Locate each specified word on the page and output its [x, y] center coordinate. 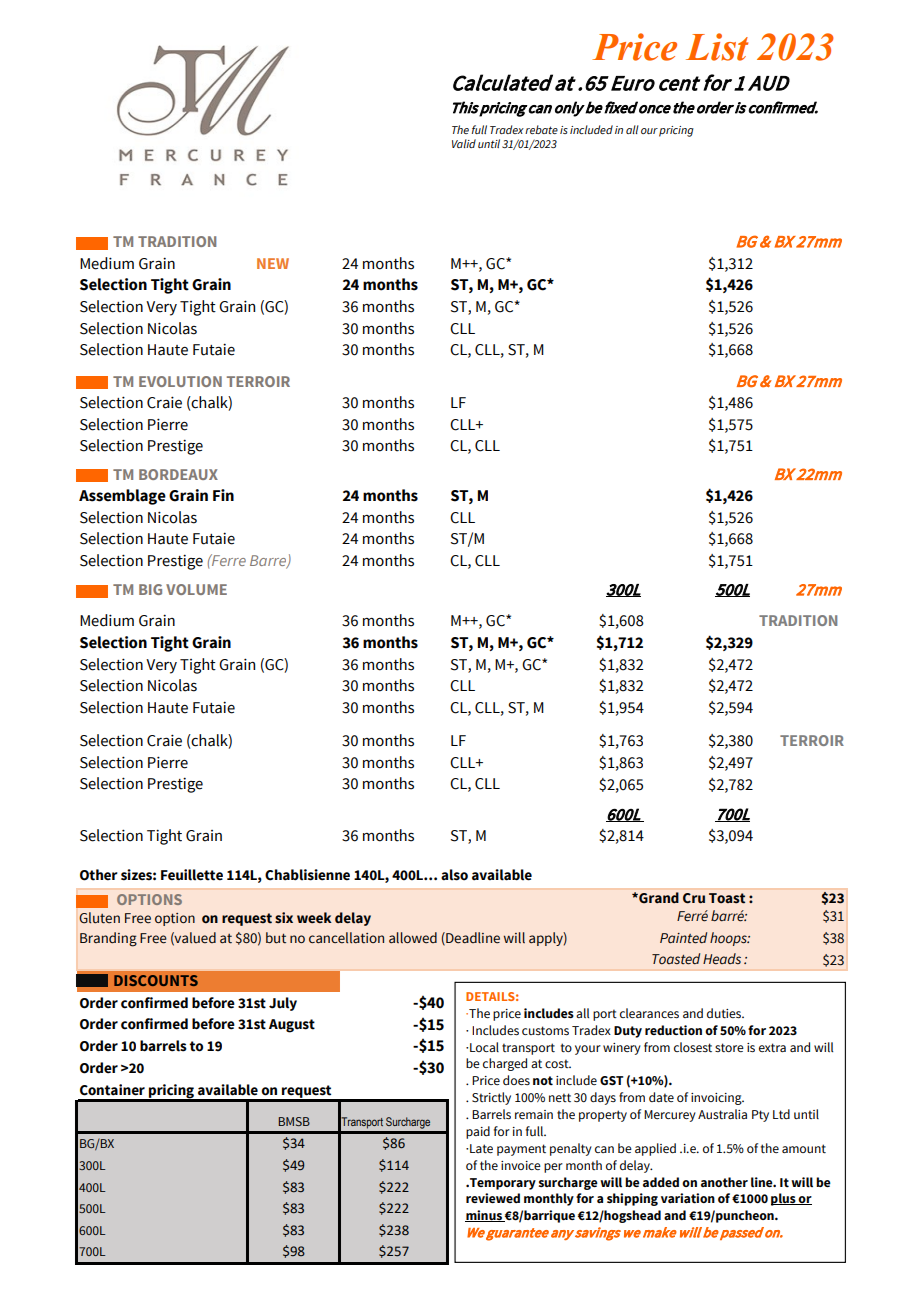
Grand [658, 897]
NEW [273, 263]
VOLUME [196, 589]
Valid [464, 143]
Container [112, 1090]
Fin [223, 495]
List [717, 47]
